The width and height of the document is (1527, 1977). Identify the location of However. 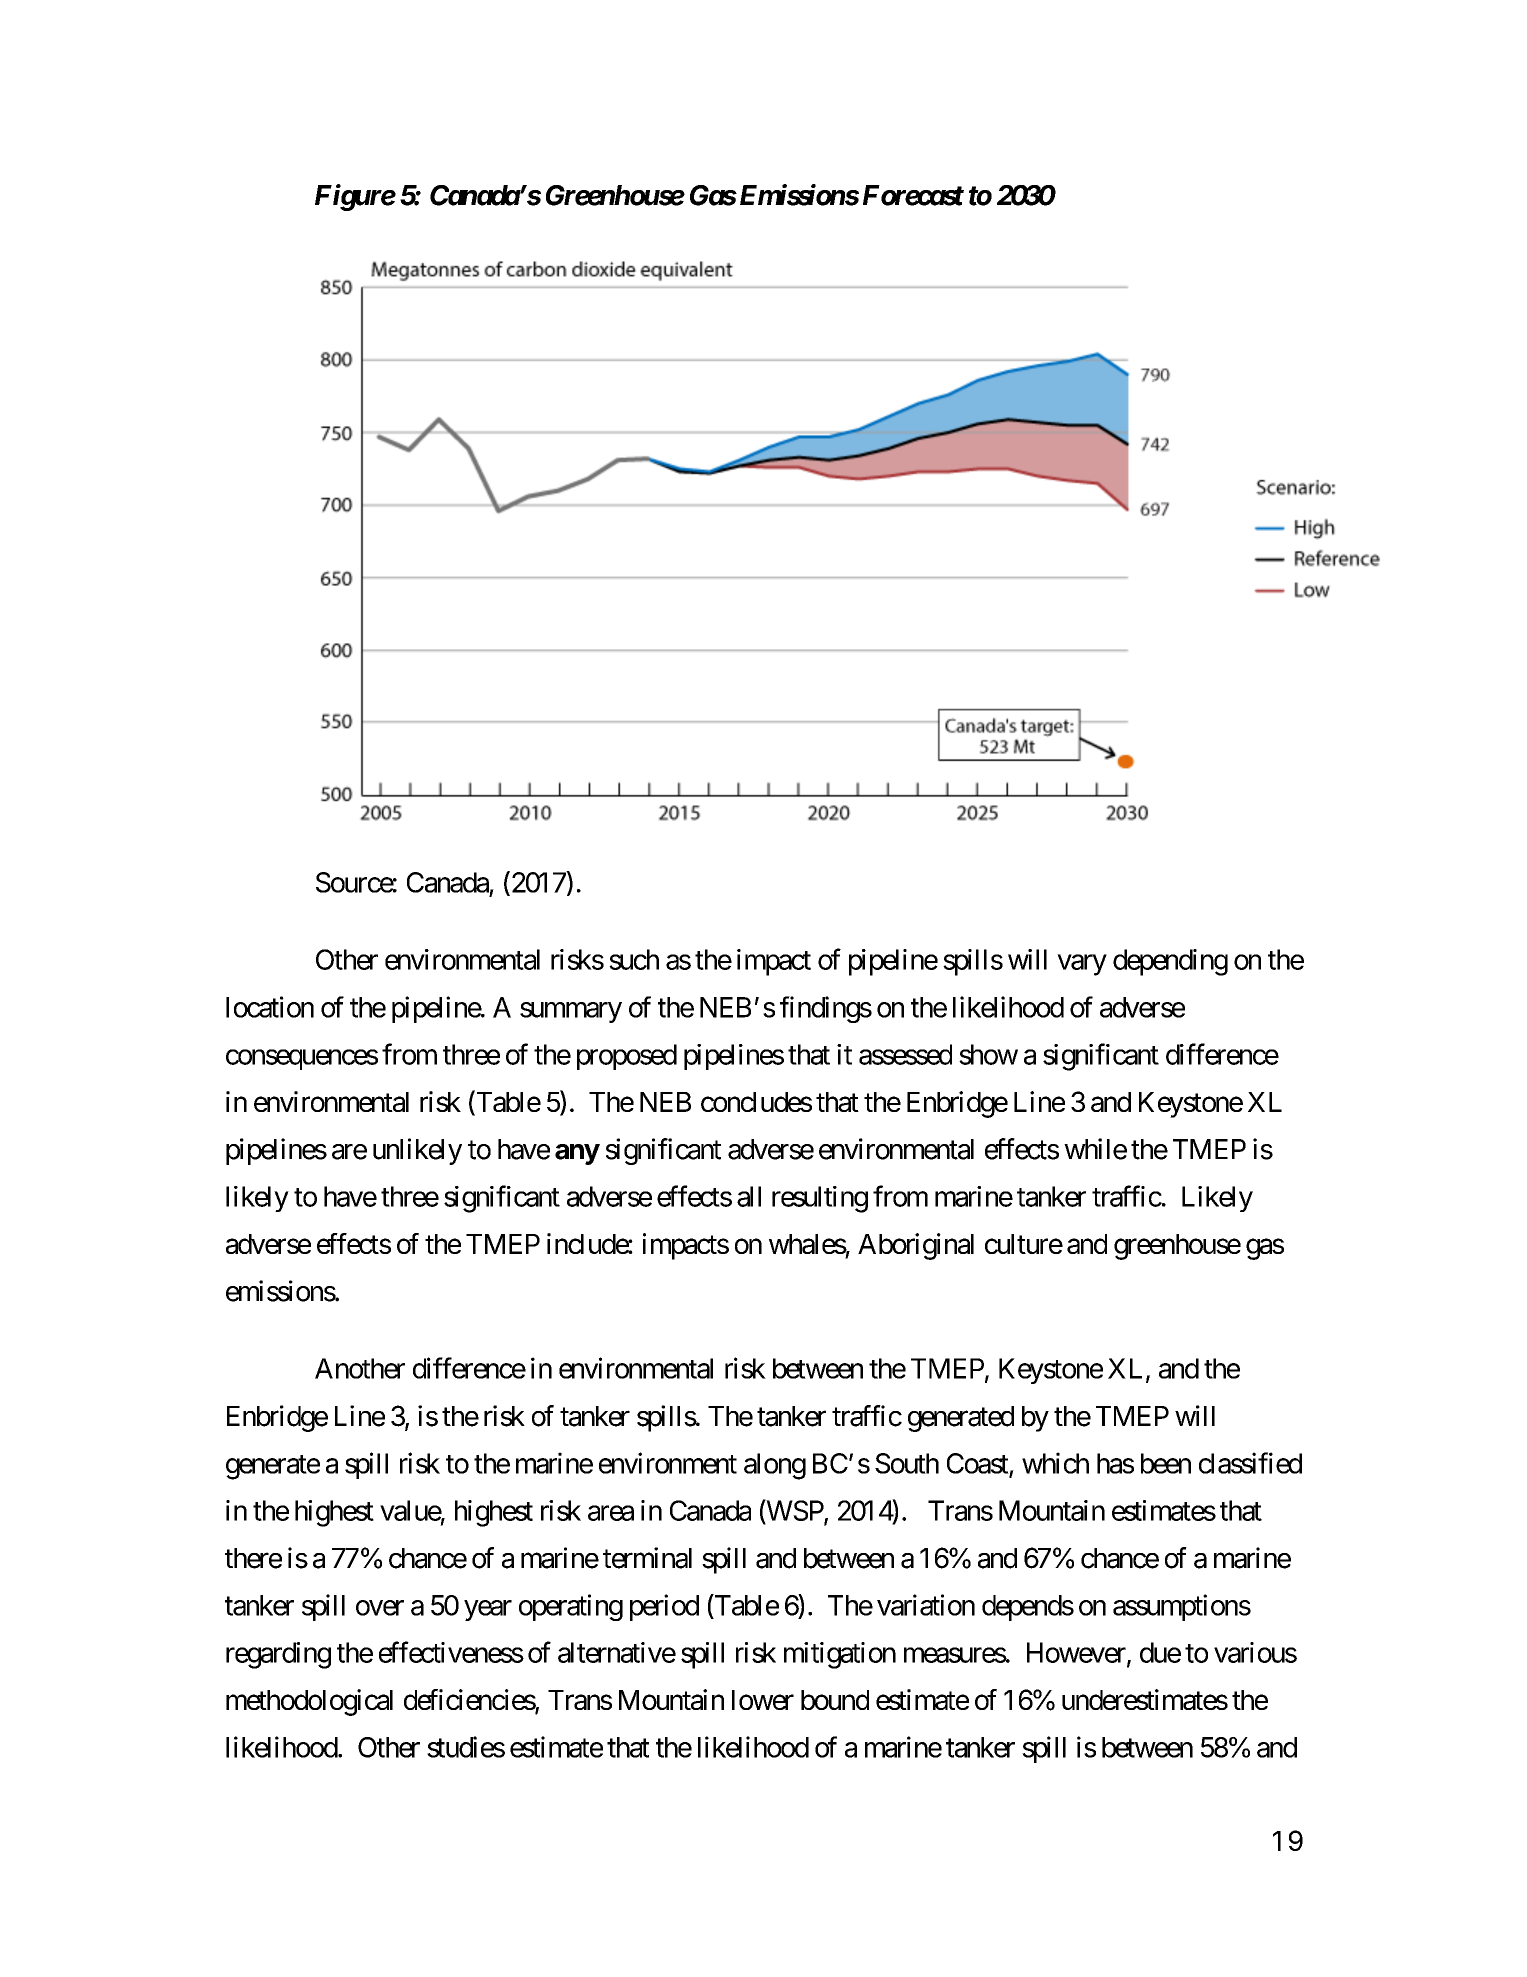
(1077, 1653).
